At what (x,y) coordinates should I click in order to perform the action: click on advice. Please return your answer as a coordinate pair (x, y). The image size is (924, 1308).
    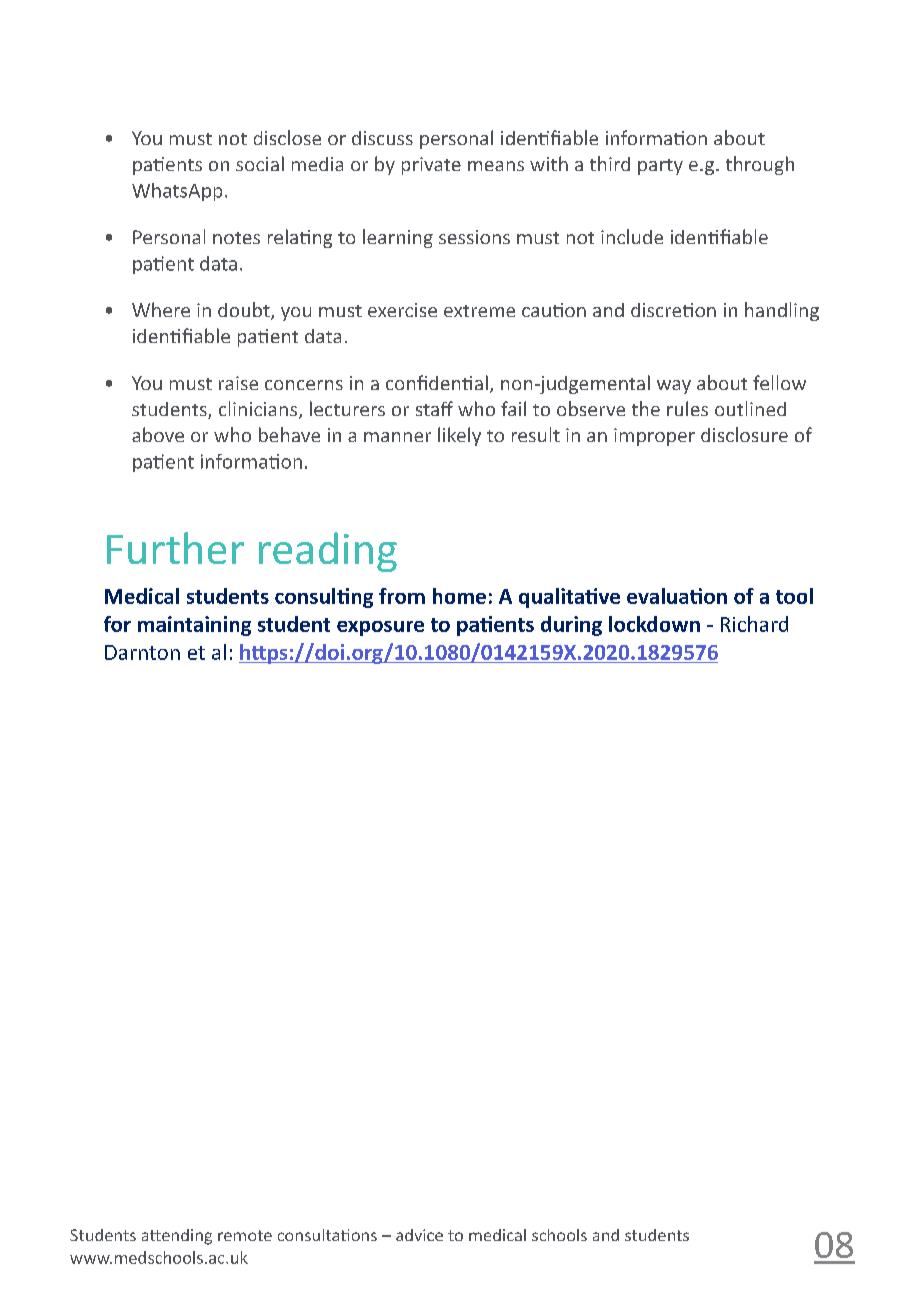
    Looking at the image, I should click on (419, 1235).
